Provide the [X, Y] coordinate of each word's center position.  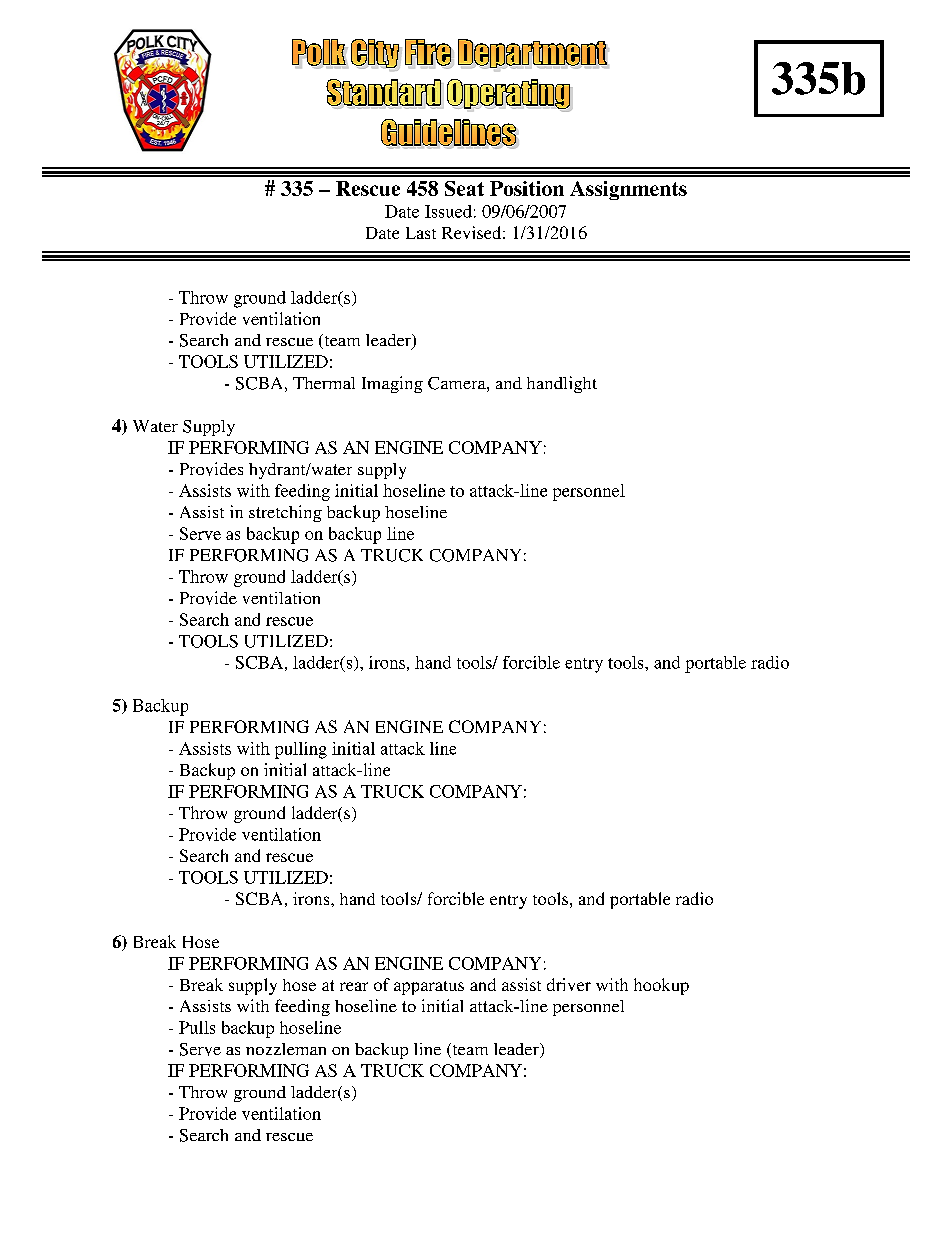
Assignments [628, 190]
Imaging [392, 384]
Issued [448, 211]
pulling [301, 750]
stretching [285, 513]
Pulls [197, 1027]
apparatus [429, 988]
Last [421, 233]
